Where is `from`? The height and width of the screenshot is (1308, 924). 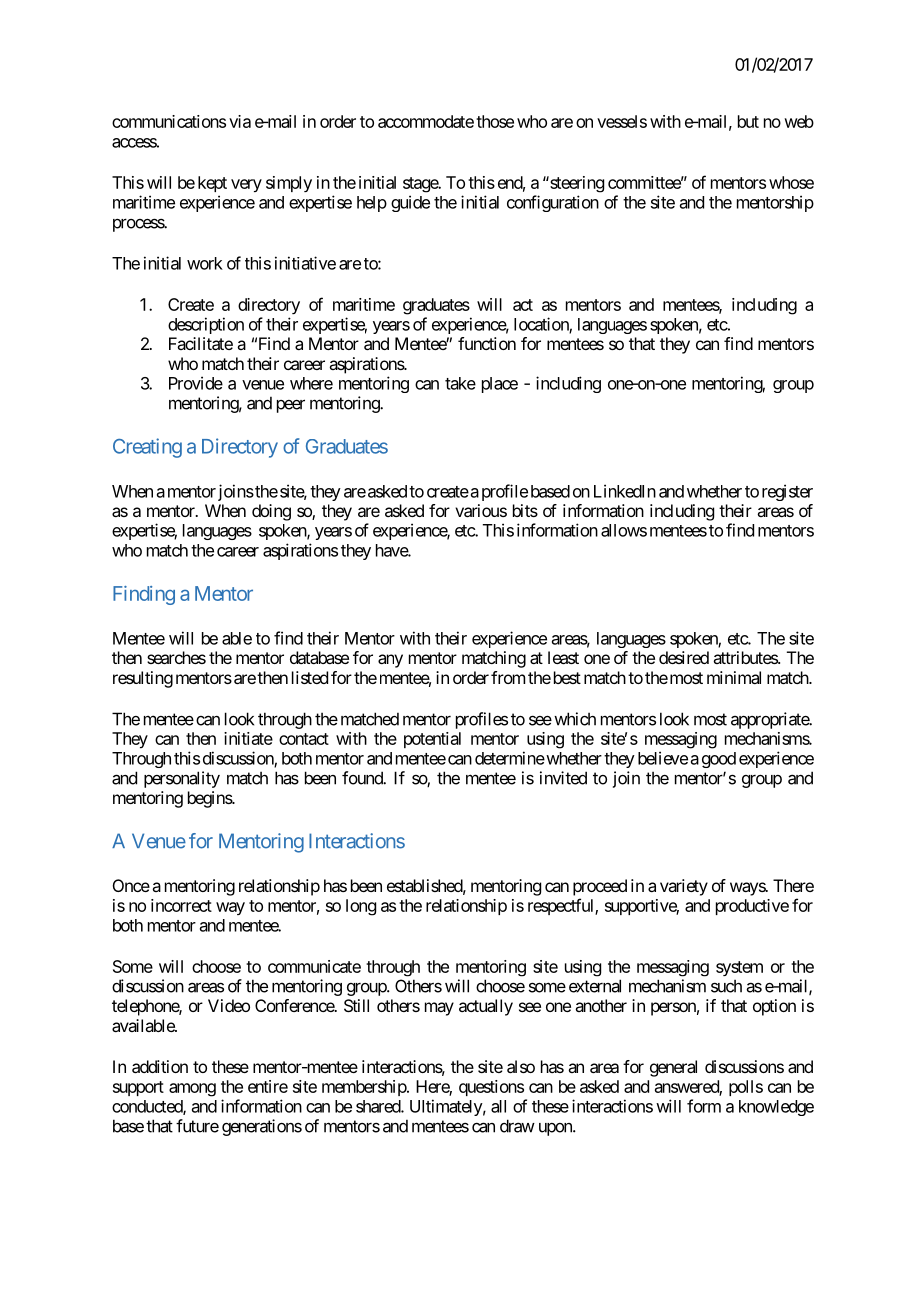
from is located at coordinates (508, 677).
